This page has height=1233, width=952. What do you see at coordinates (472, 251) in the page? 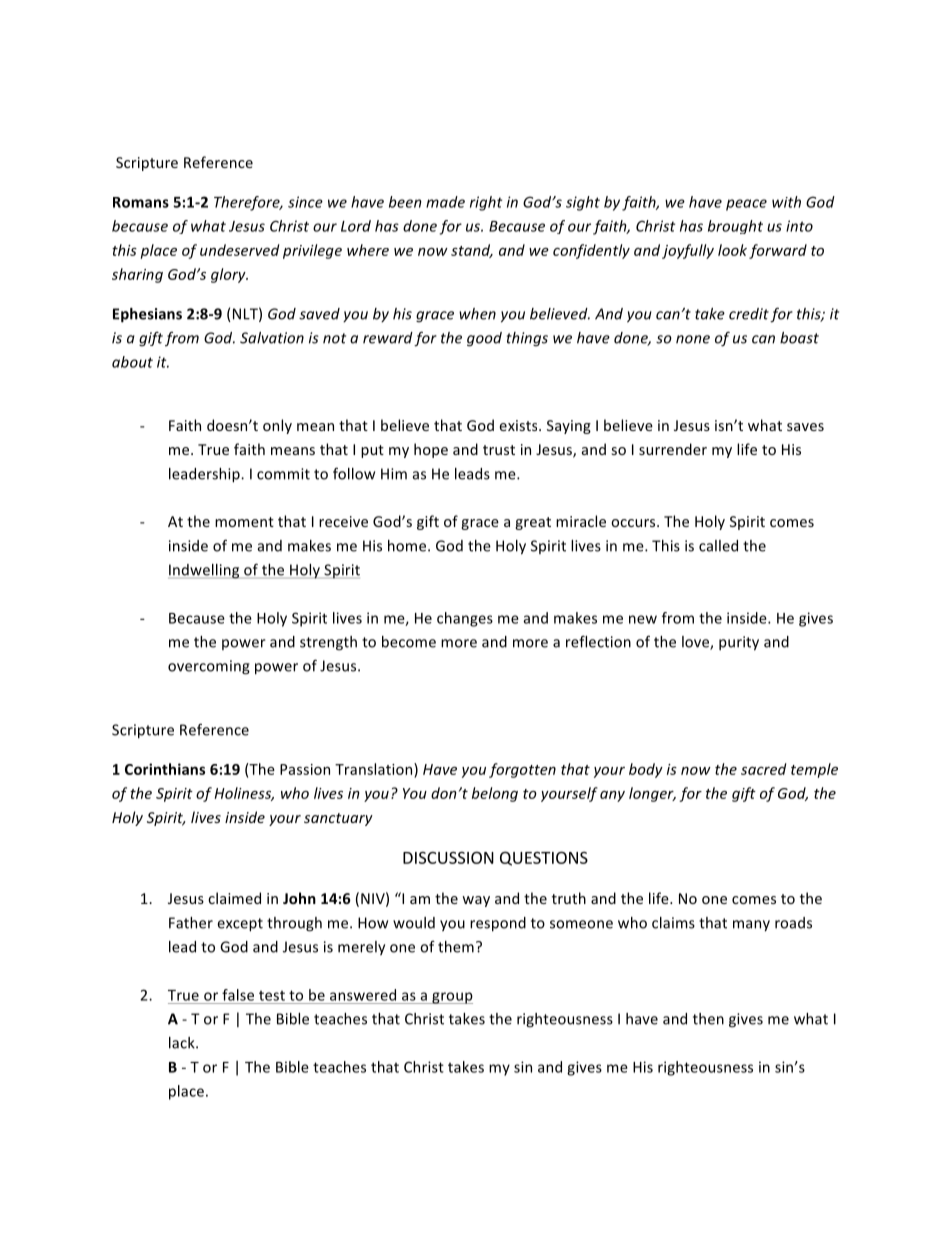
I see `stand` at bounding box center [472, 251].
